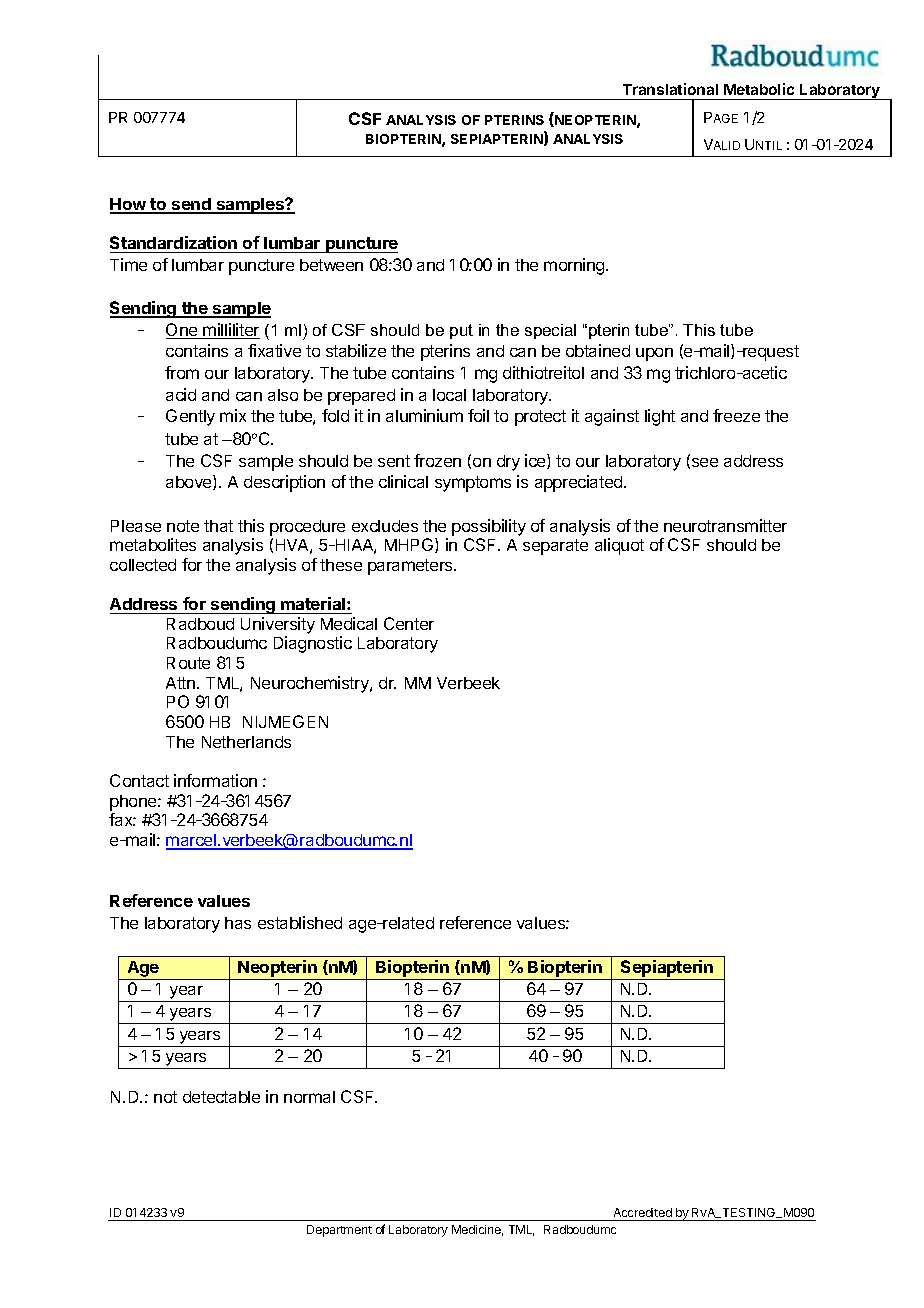  I want to click on local, so click(449, 395).
